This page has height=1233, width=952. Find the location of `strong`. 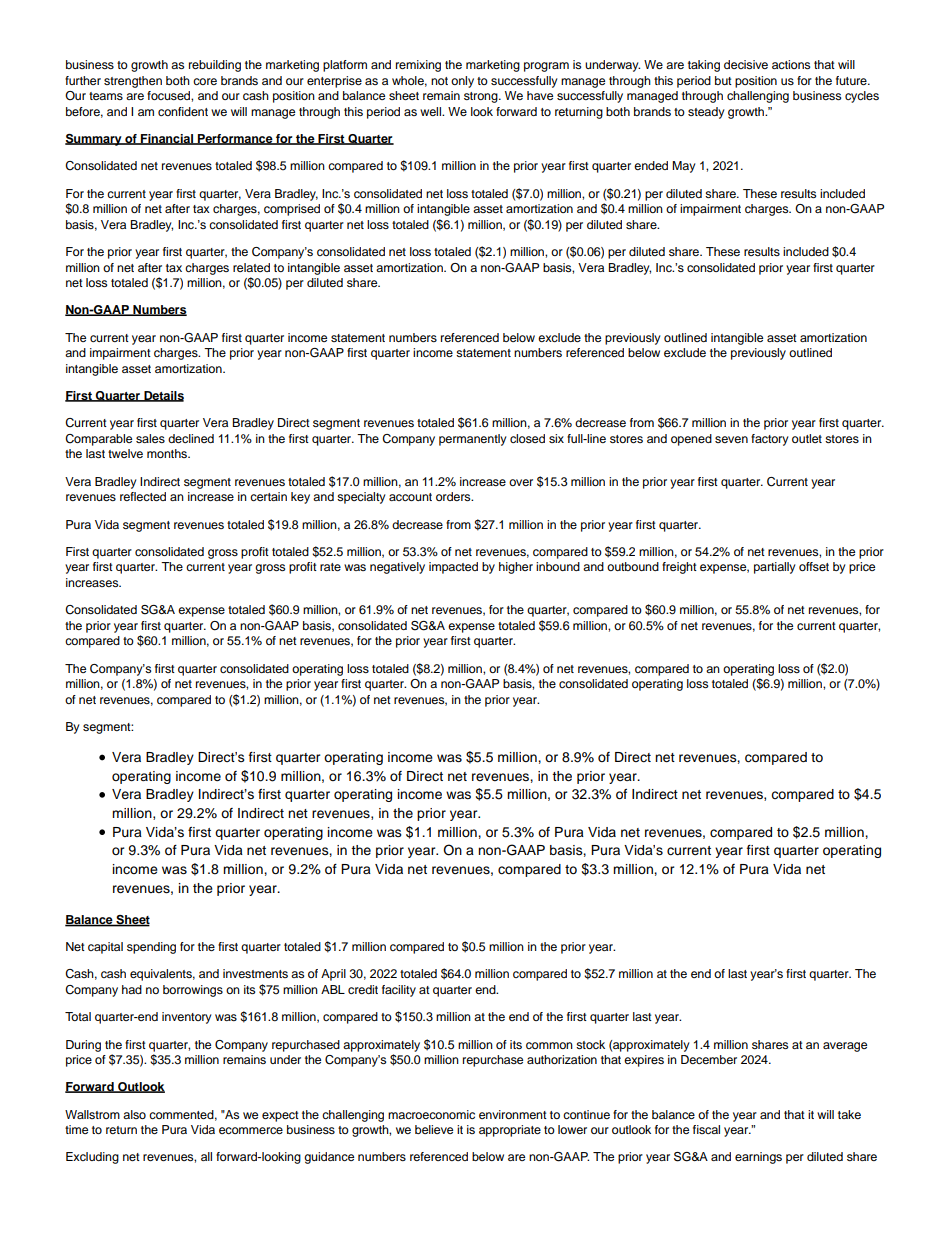

strong is located at coordinates (482, 97).
